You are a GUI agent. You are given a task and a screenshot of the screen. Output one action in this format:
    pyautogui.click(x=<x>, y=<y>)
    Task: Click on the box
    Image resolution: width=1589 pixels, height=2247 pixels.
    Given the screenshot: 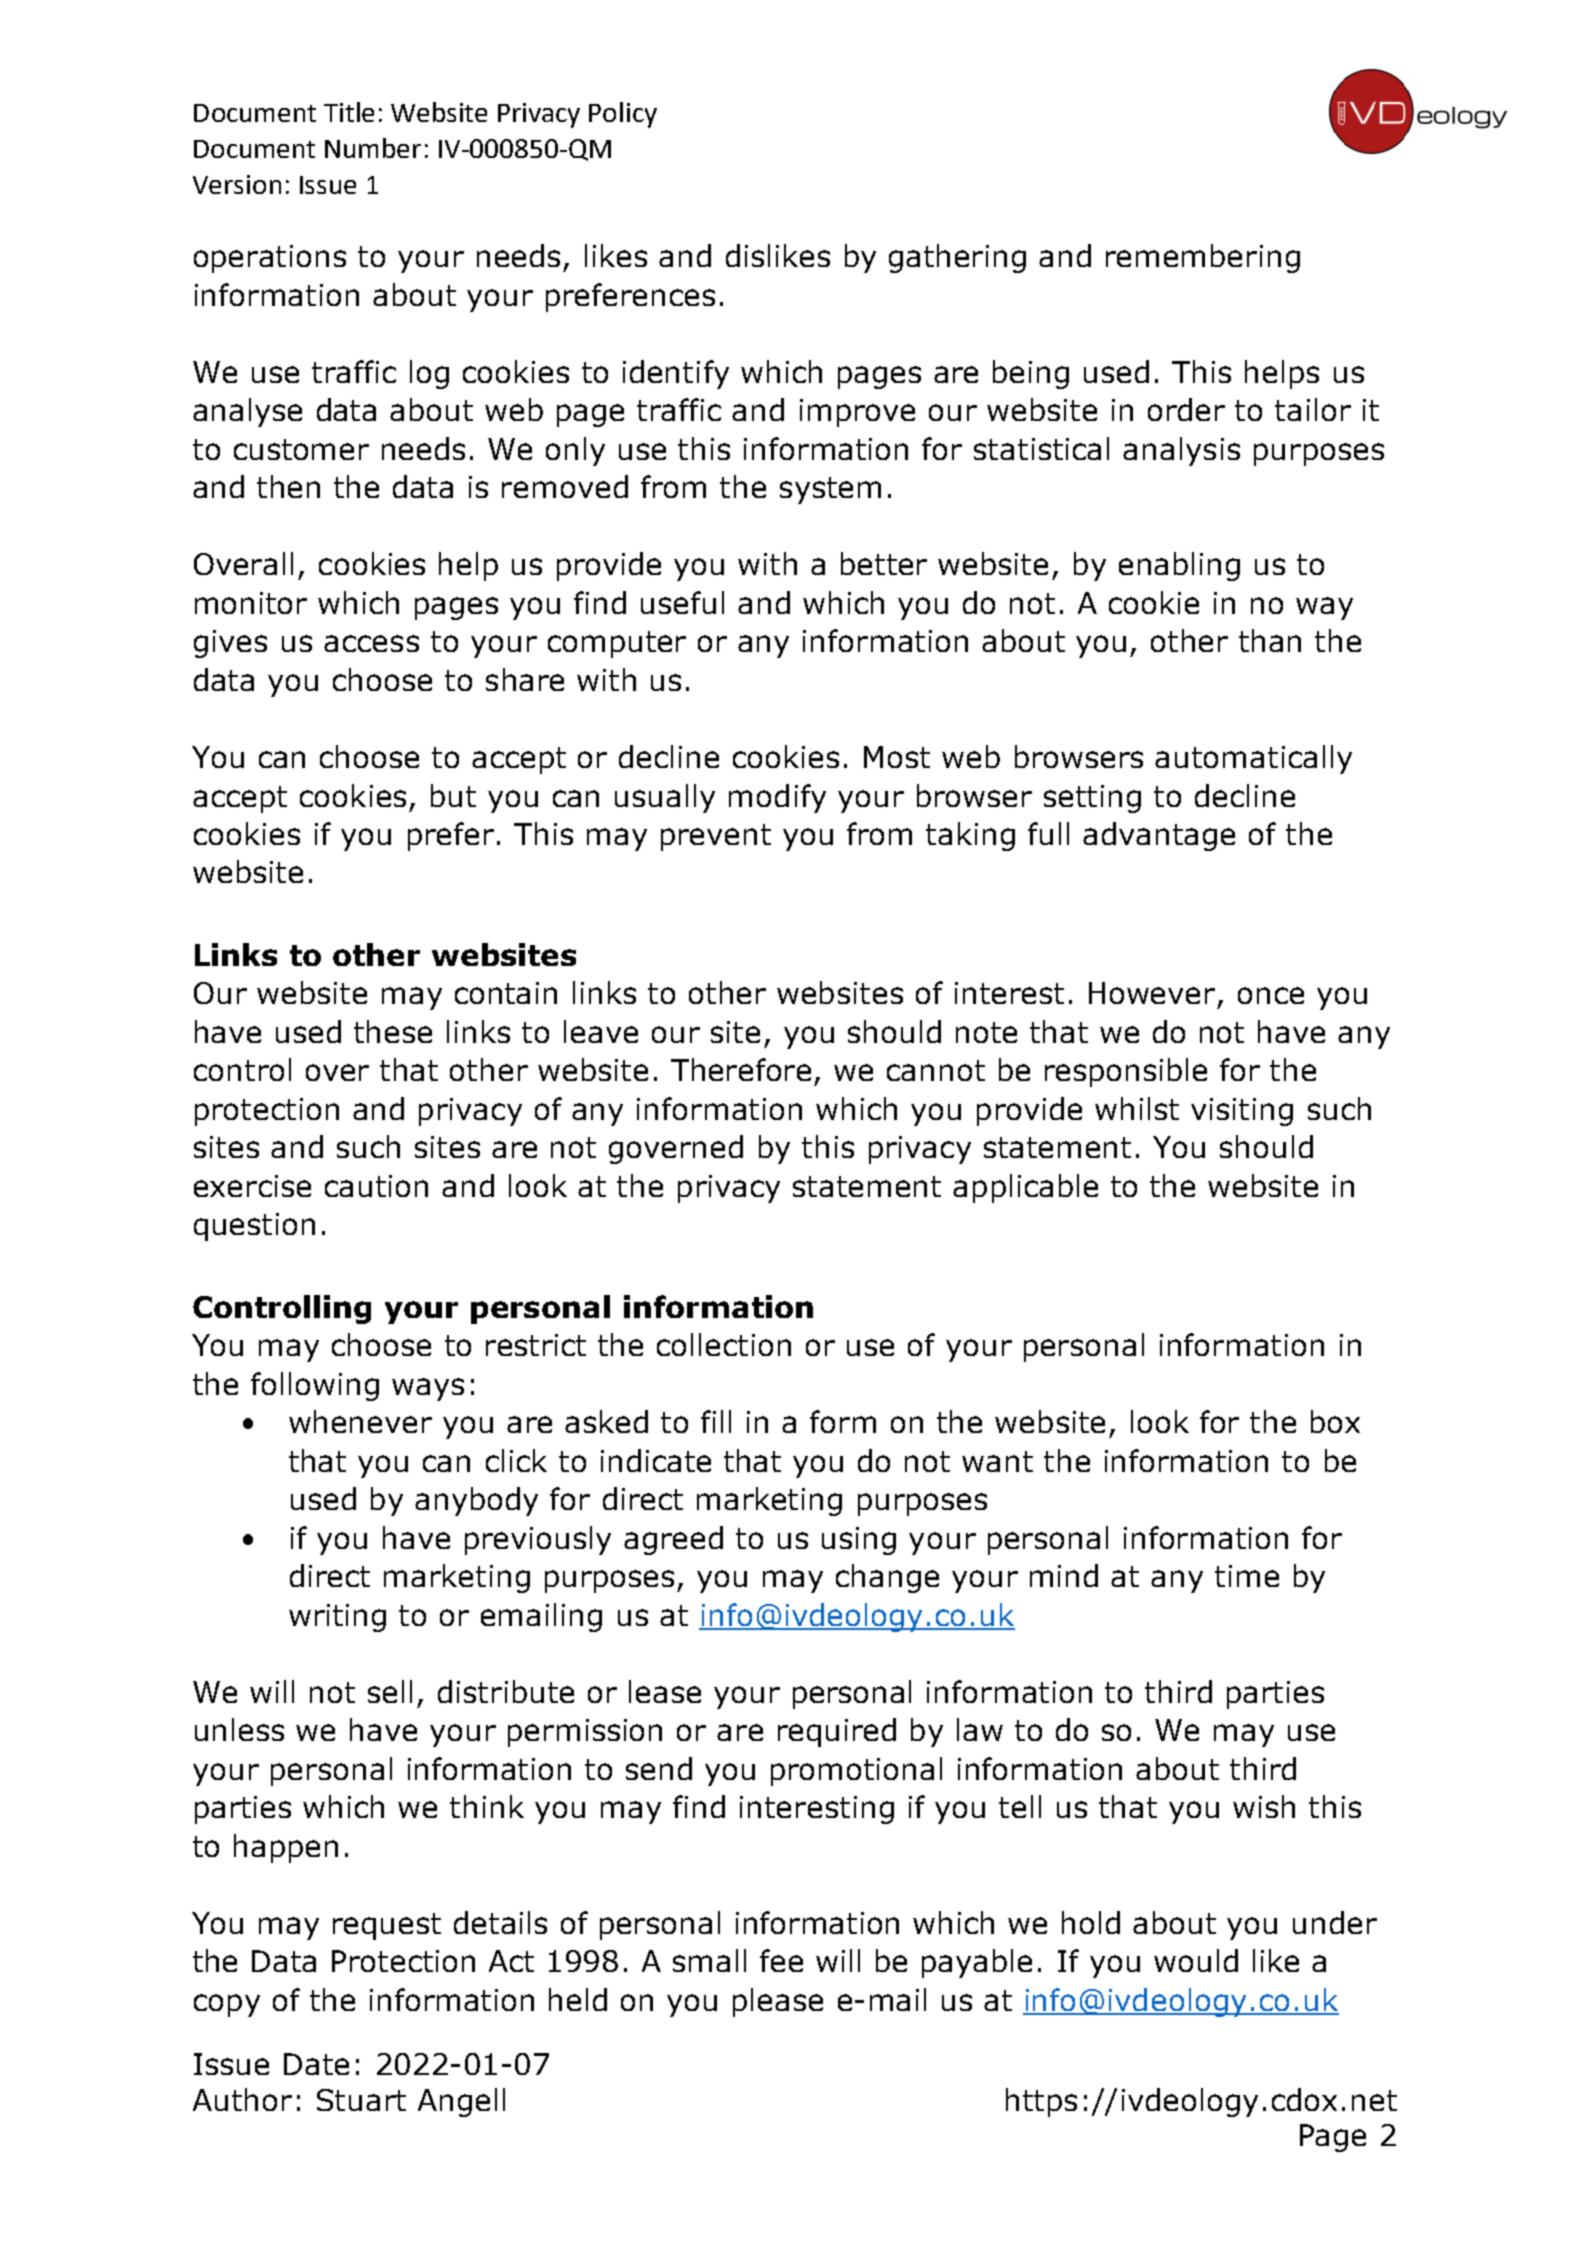 What is the action you would take?
    pyautogui.click(x=1335, y=1421)
